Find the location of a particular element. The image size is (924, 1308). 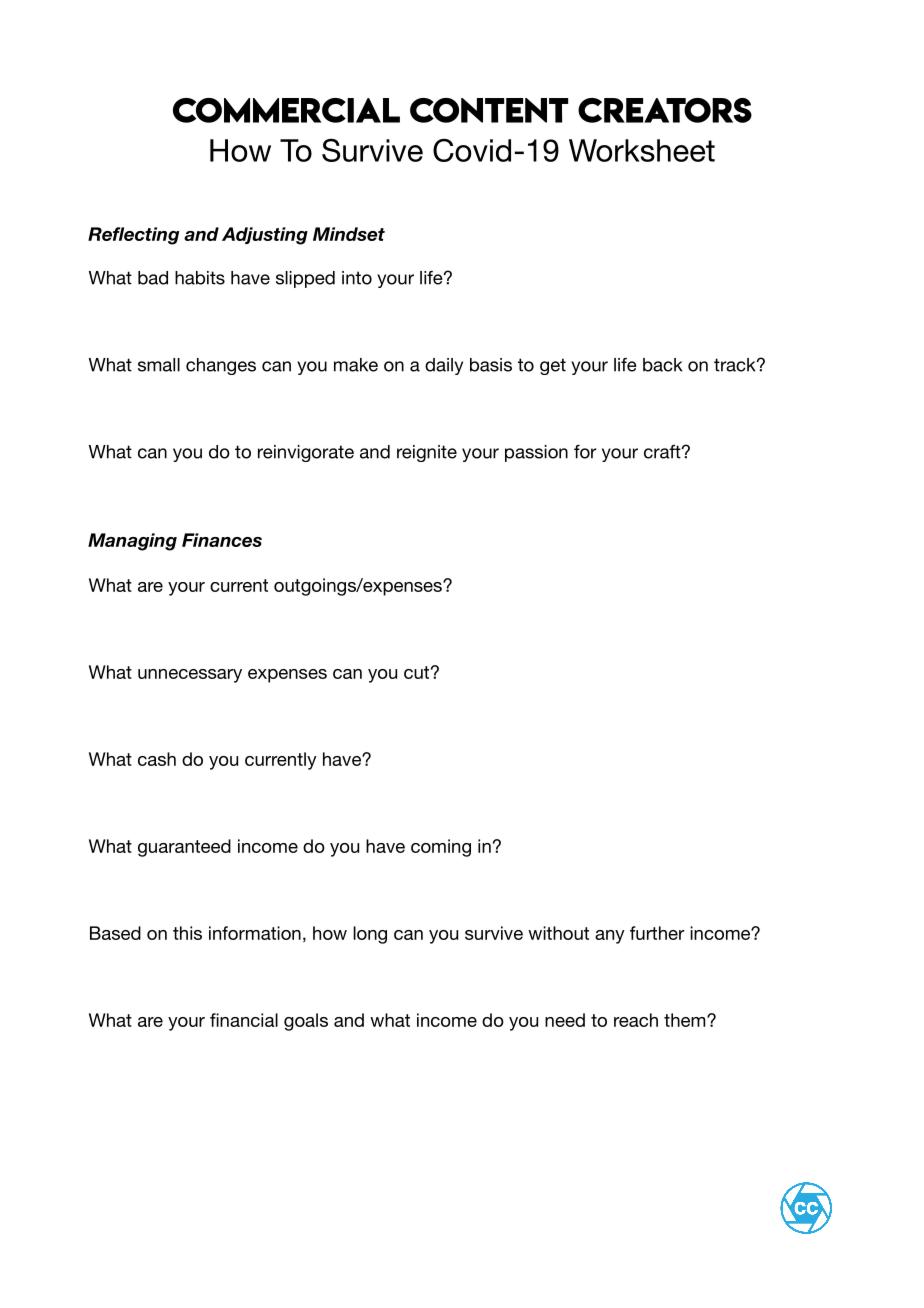

CONTENT is located at coordinates (489, 110).
